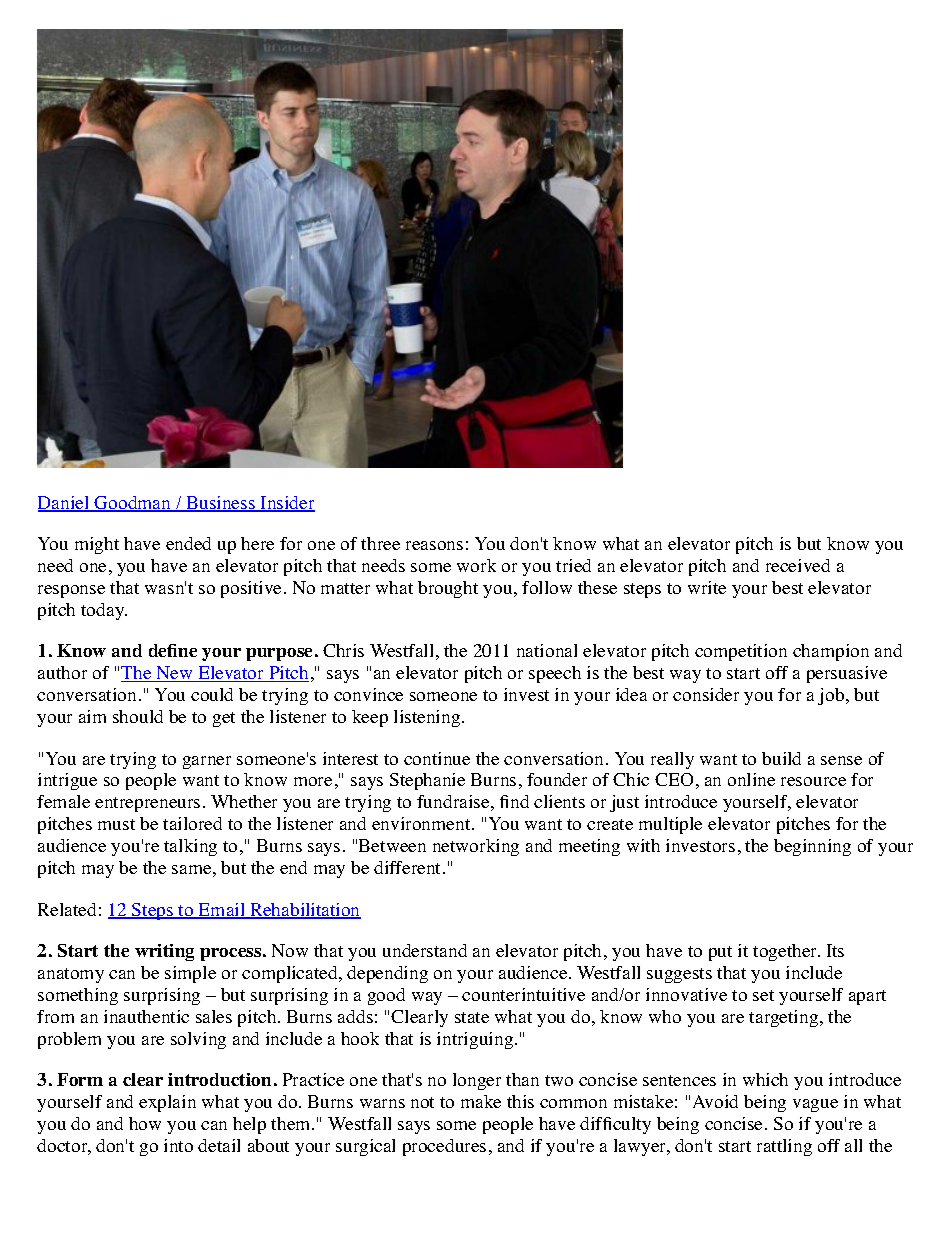  What do you see at coordinates (444, 1147) in the document?
I see `procedures` at bounding box center [444, 1147].
